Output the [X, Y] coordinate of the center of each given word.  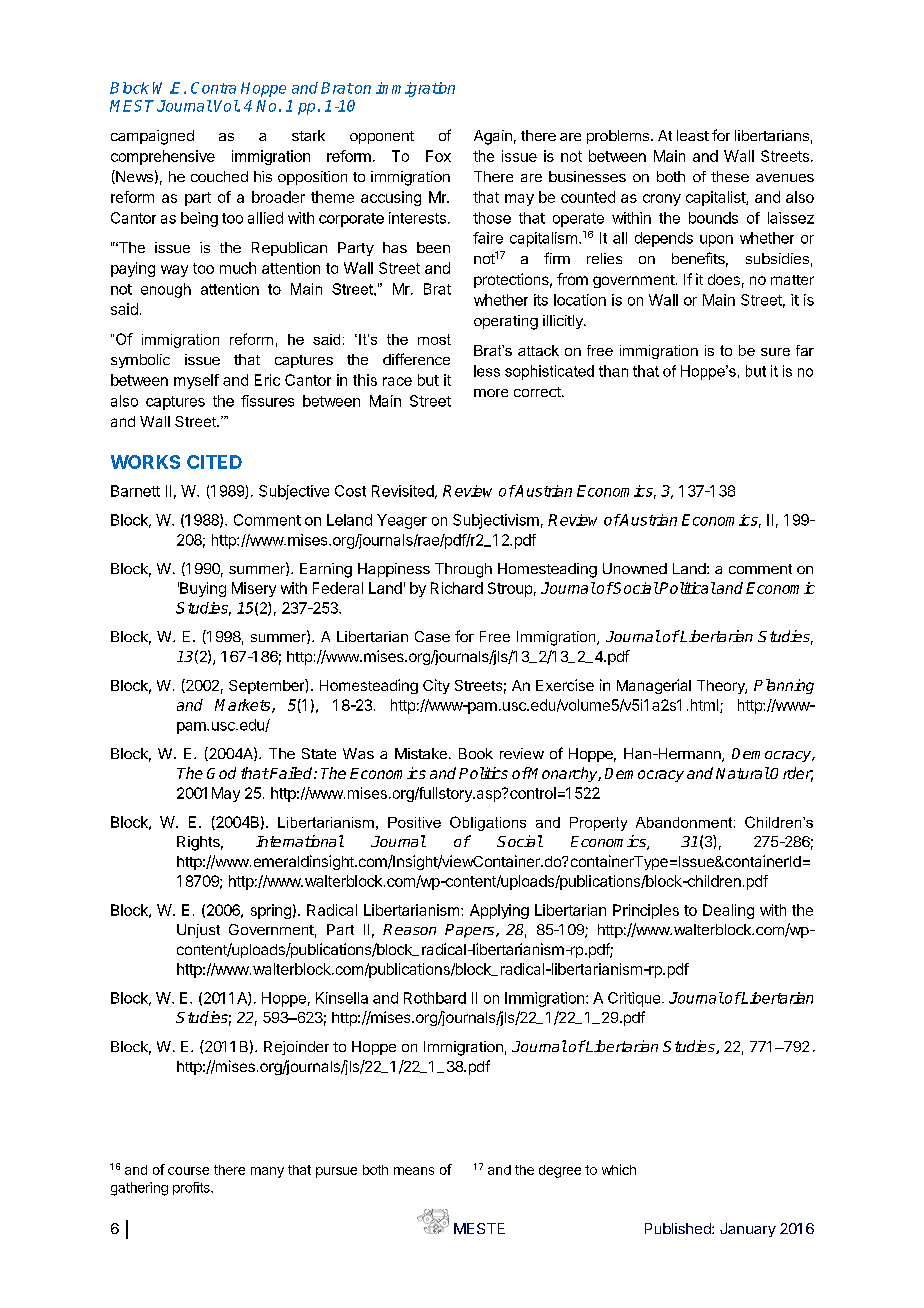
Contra [213, 88]
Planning [784, 686]
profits [192, 1188]
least [693, 135]
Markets [244, 706]
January [748, 1230]
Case [432, 636]
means [414, 1171]
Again [493, 137]
